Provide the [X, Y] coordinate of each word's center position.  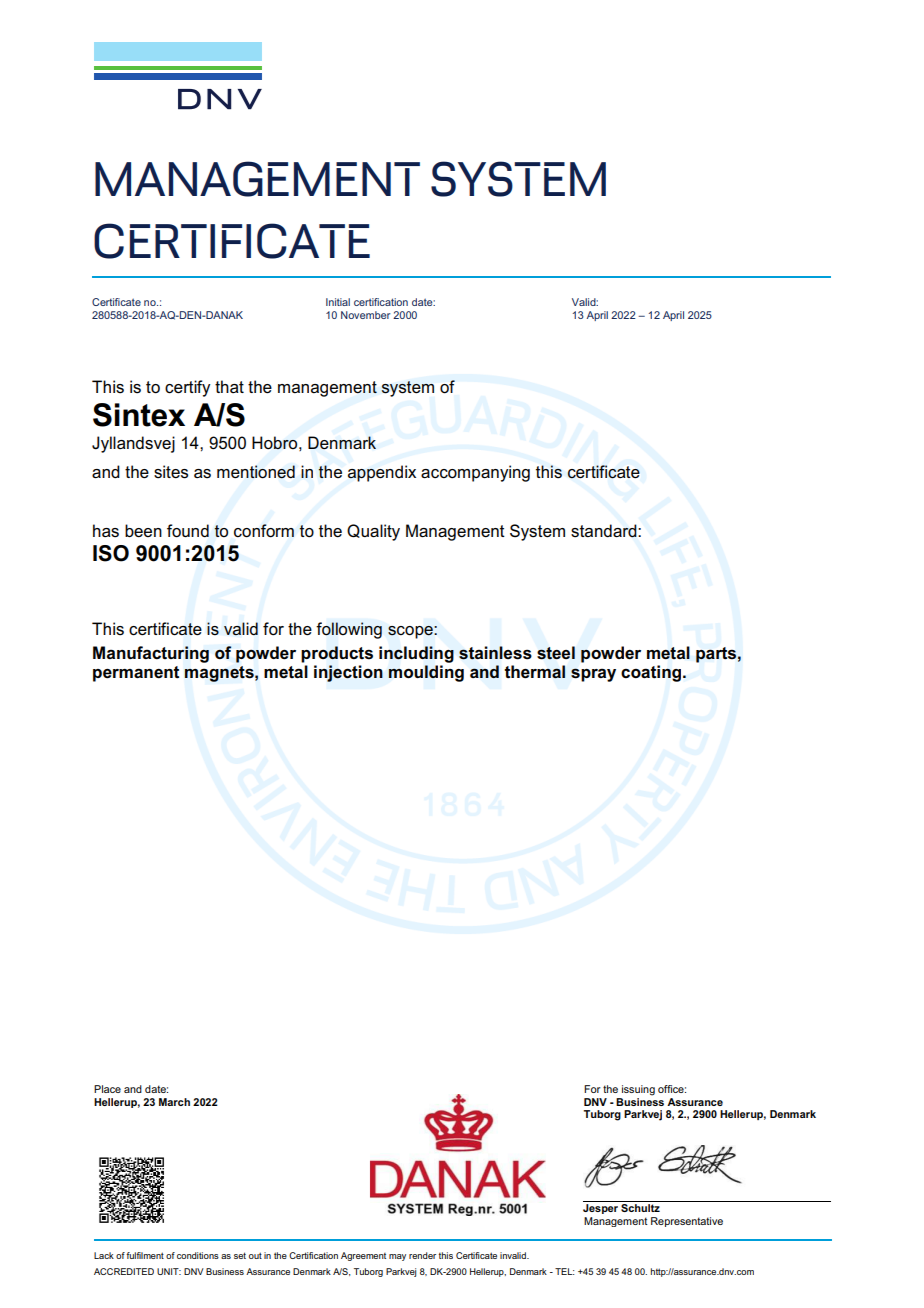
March [174, 1102]
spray [593, 675]
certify [187, 388]
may [397, 1257]
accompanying [475, 473]
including [416, 654]
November [365, 315]
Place [107, 1089]
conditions [198, 1255]
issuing [638, 1090]
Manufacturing [151, 654]
